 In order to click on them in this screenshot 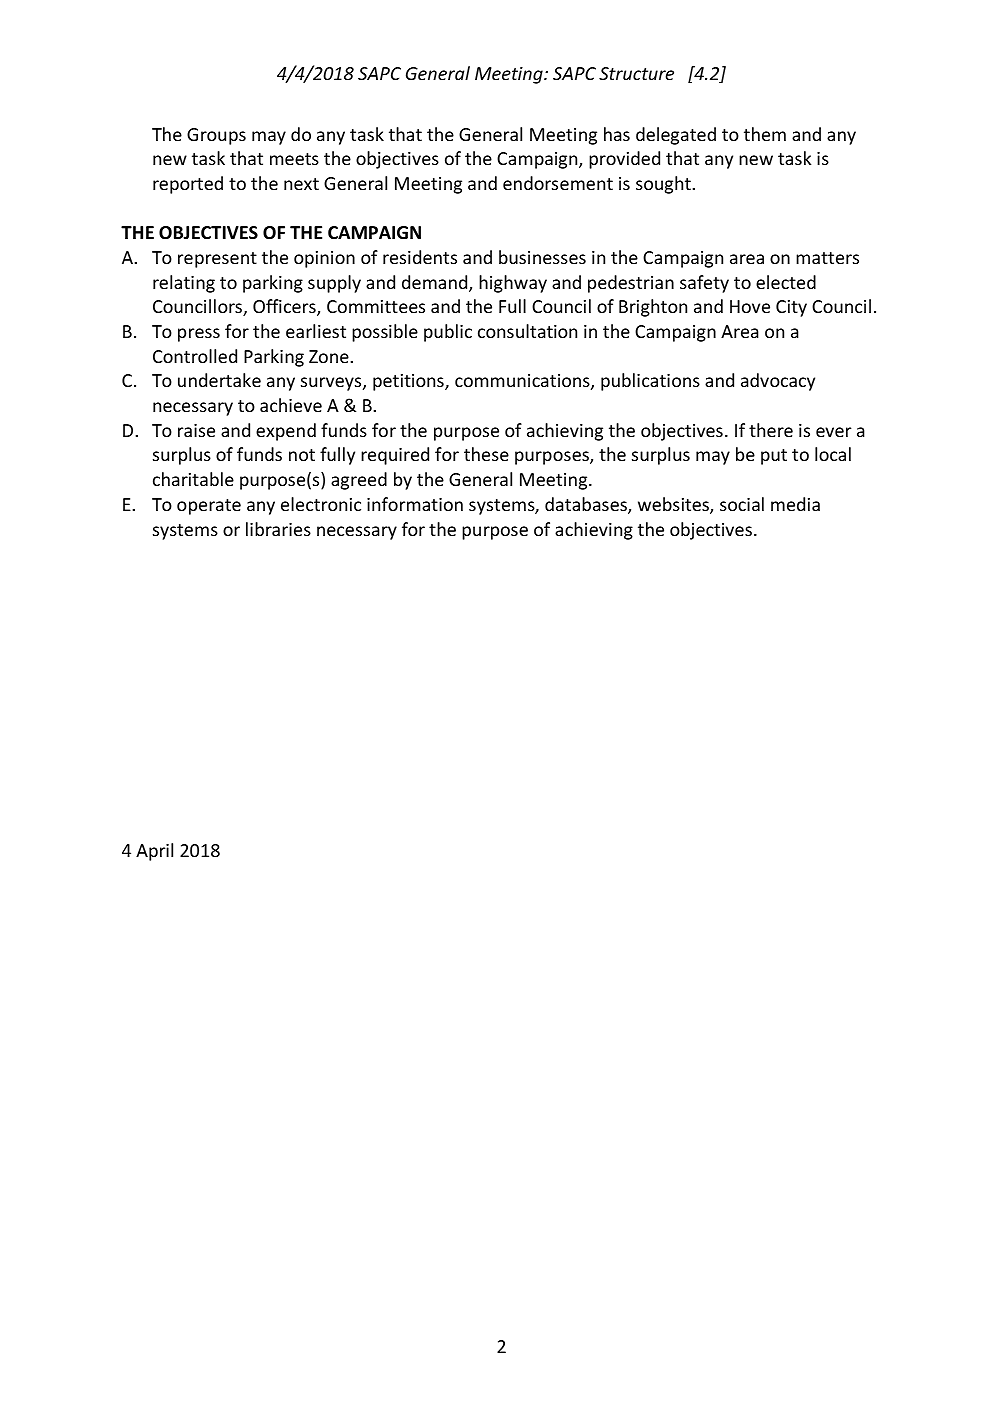, I will do `click(765, 134)`.
